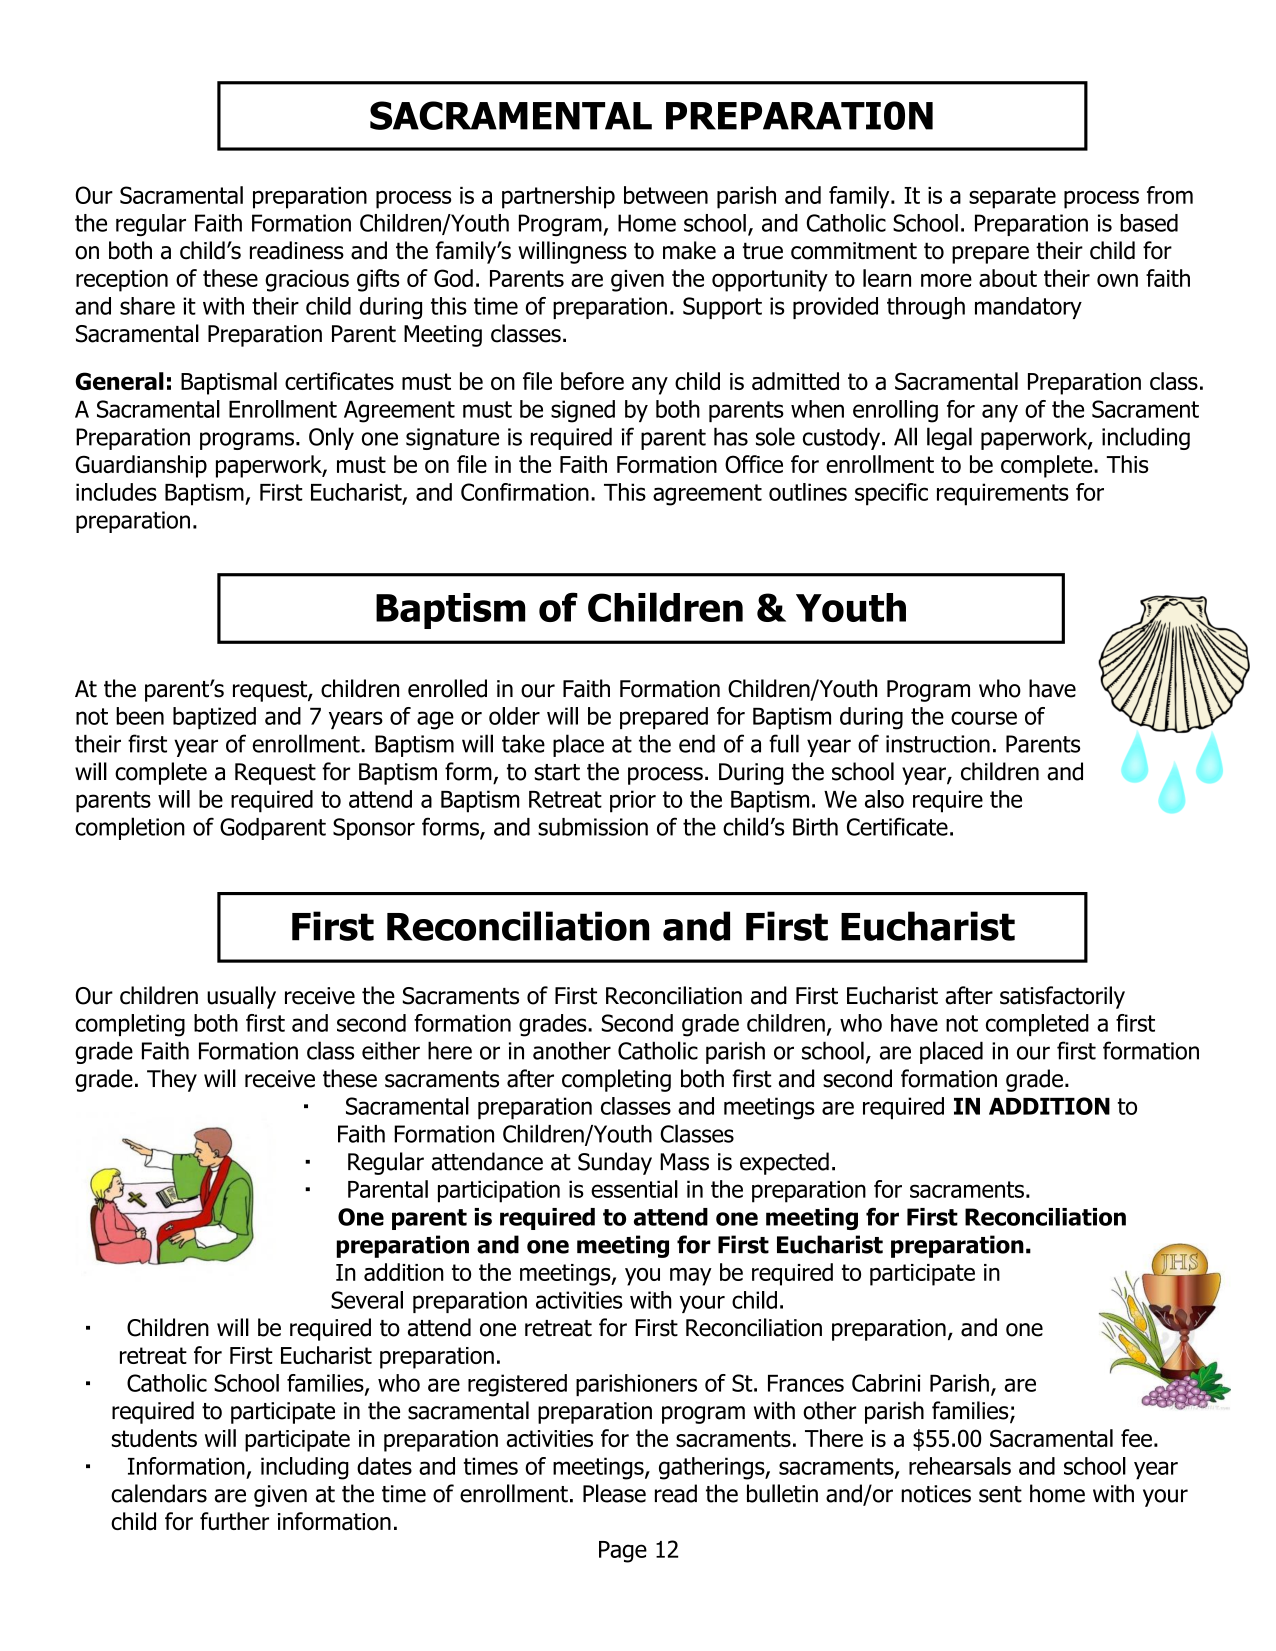 The height and width of the screenshot is (1651, 1276). I want to click on They, so click(172, 1080).
